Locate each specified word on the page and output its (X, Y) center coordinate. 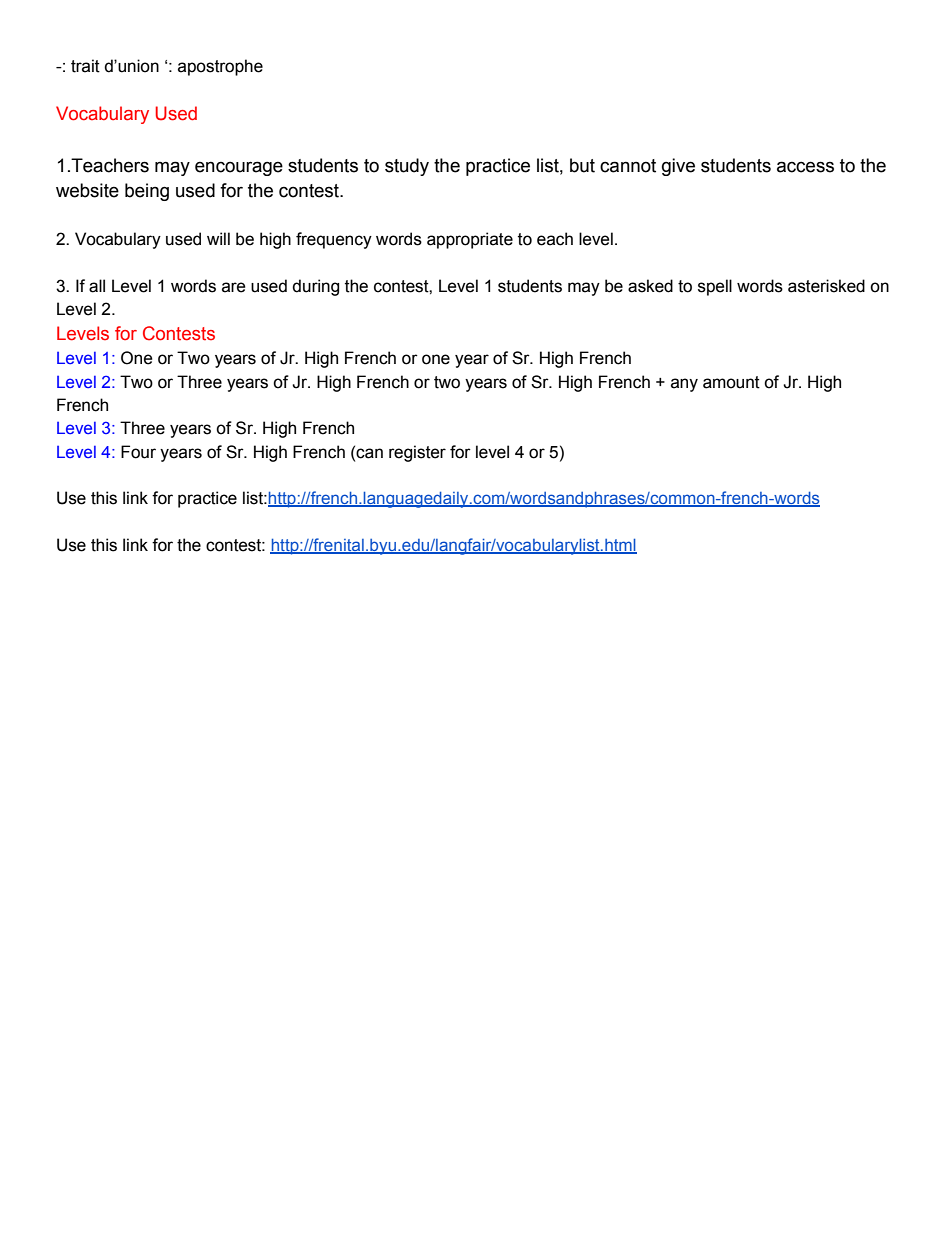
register (417, 453)
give (678, 167)
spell (715, 287)
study (407, 167)
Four (138, 452)
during (315, 287)
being (147, 192)
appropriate (470, 240)
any (684, 385)
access (805, 167)
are (234, 287)
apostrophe (220, 67)
